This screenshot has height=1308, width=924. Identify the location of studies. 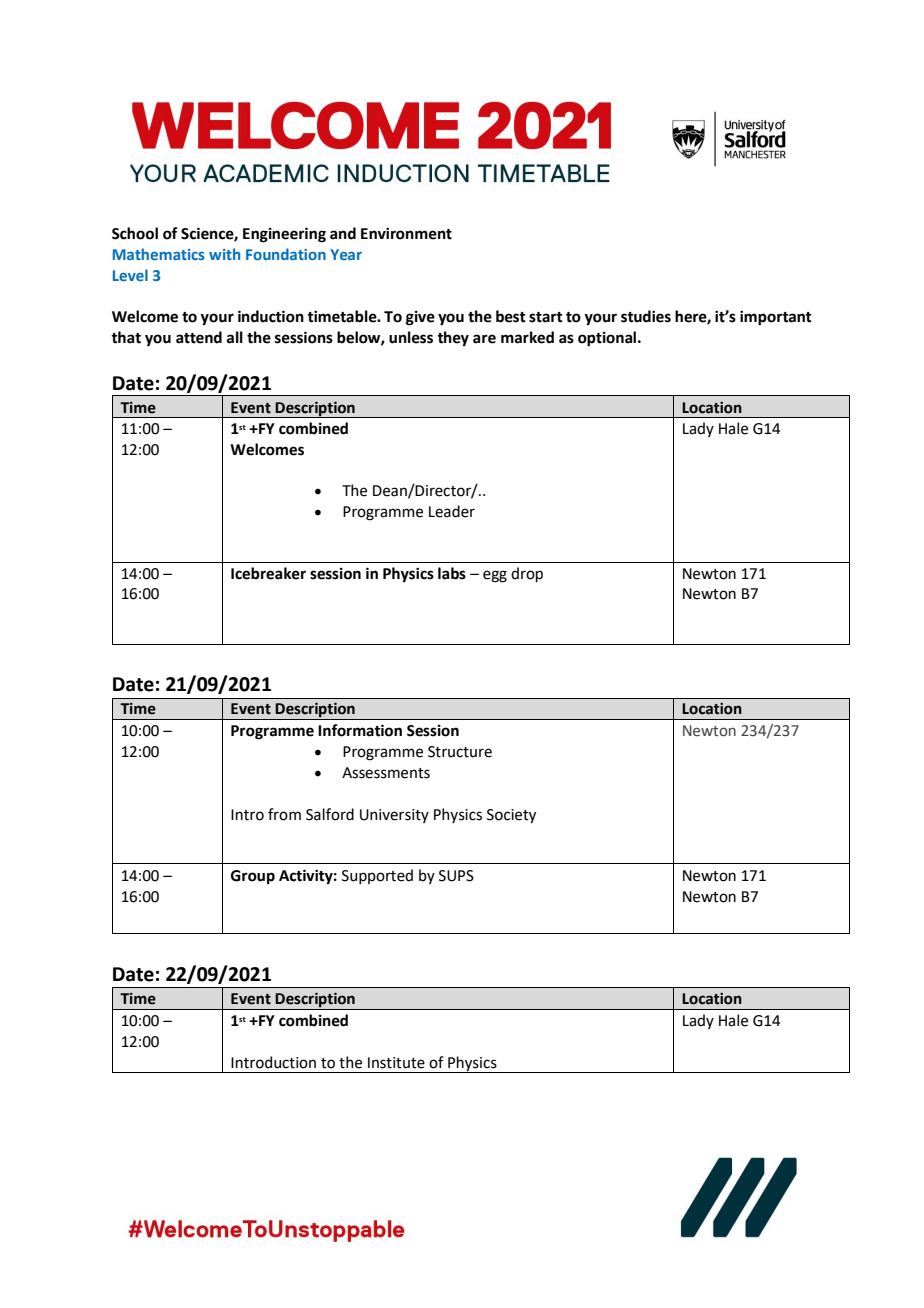
(646, 316).
